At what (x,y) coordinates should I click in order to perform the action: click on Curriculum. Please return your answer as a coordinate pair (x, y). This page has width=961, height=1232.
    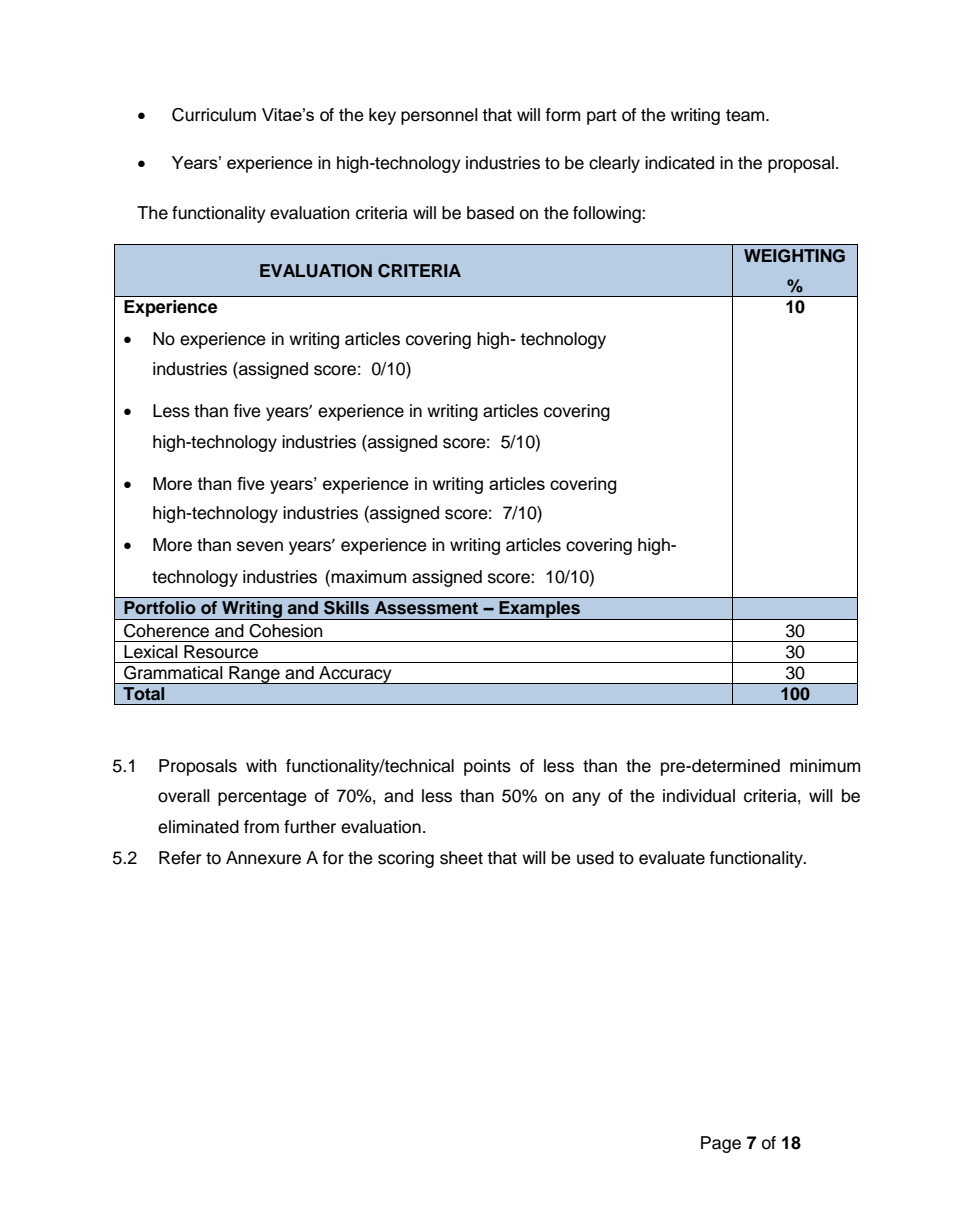
    Looking at the image, I should click on (214, 115).
